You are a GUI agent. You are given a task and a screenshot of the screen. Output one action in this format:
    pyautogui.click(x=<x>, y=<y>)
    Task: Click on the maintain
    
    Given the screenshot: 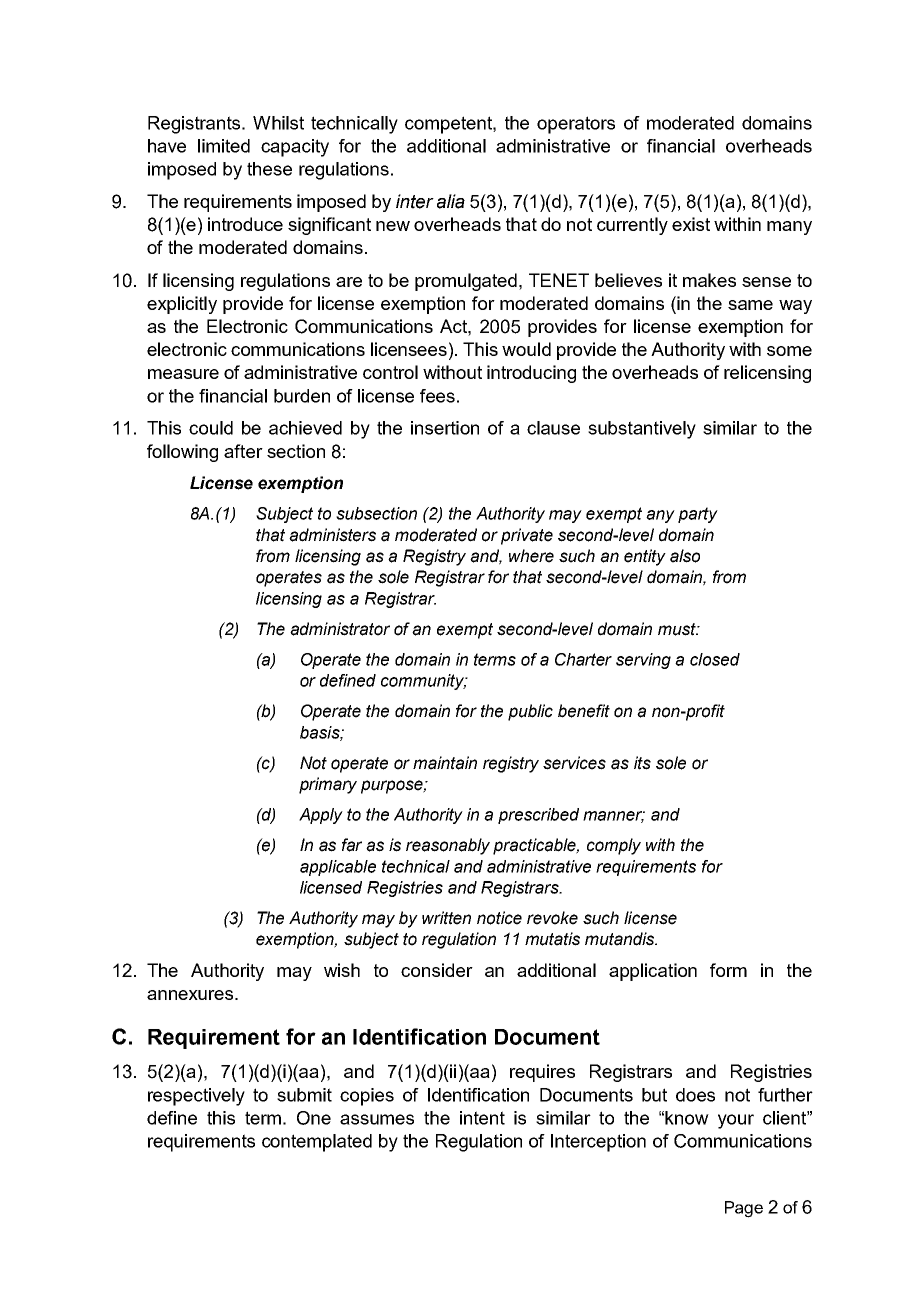 What is the action you would take?
    pyautogui.click(x=445, y=763)
